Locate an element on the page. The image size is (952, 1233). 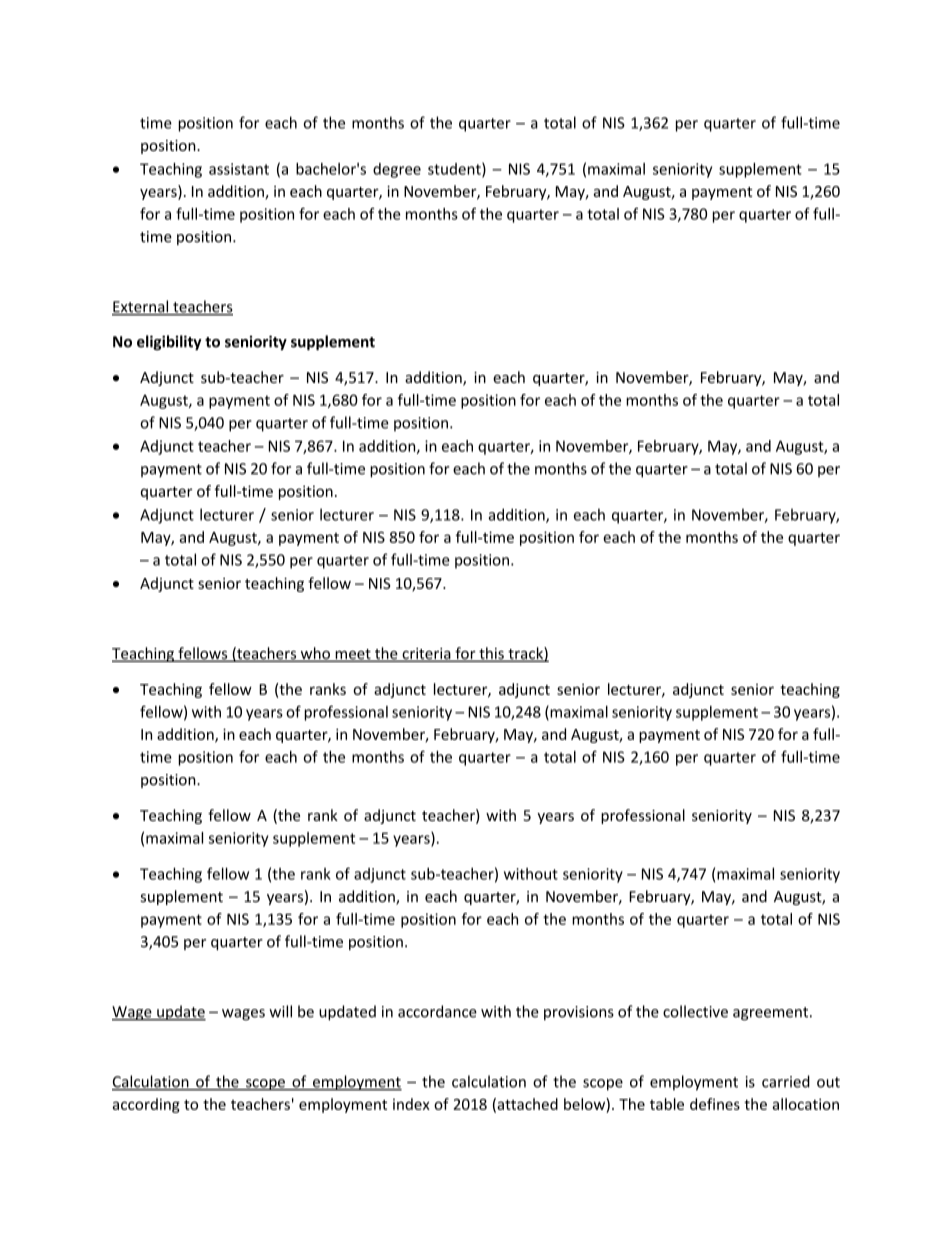
this is located at coordinates (491, 654).
